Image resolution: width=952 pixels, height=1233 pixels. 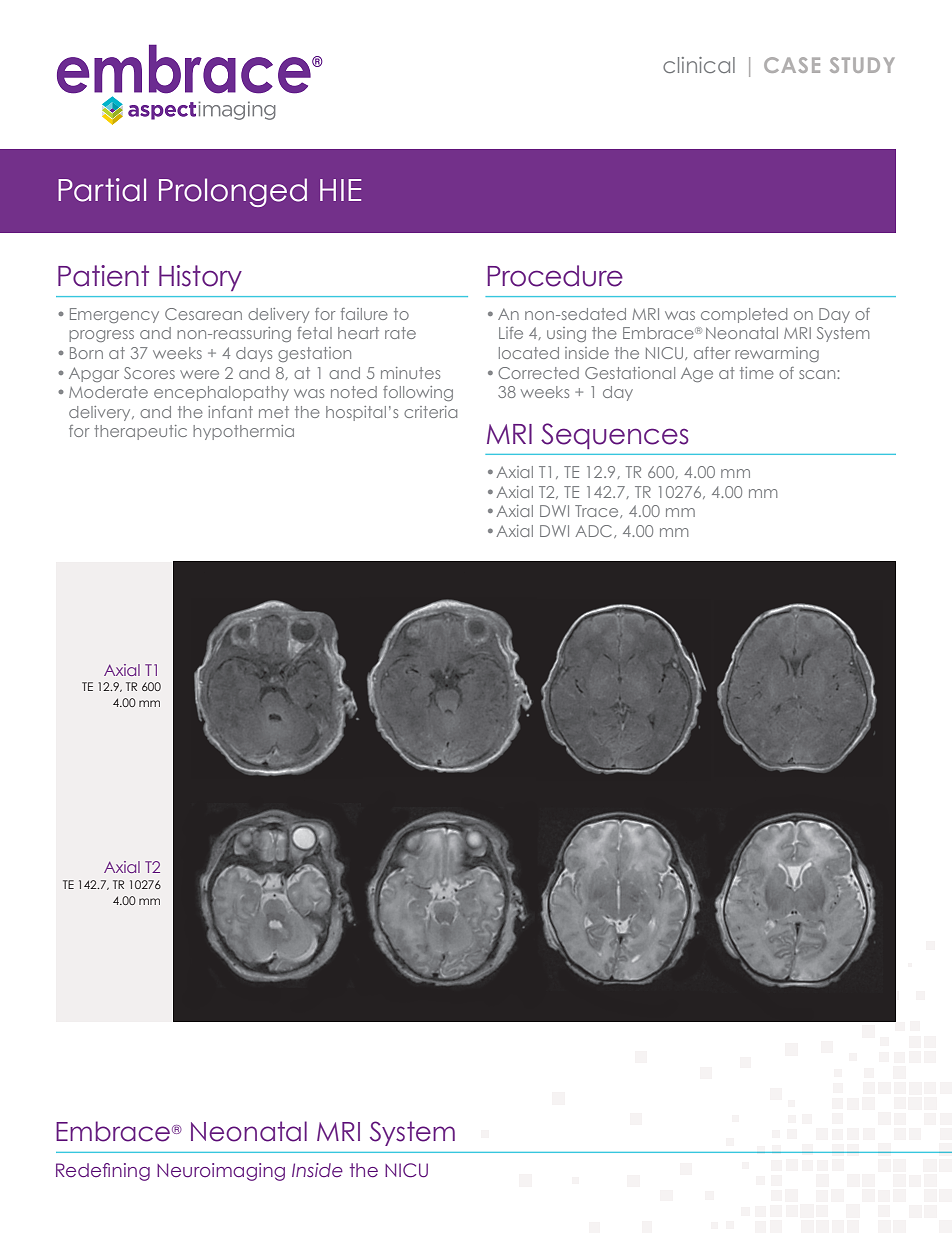 What do you see at coordinates (233, 192) in the screenshot?
I see `Prolonged` at bounding box center [233, 192].
